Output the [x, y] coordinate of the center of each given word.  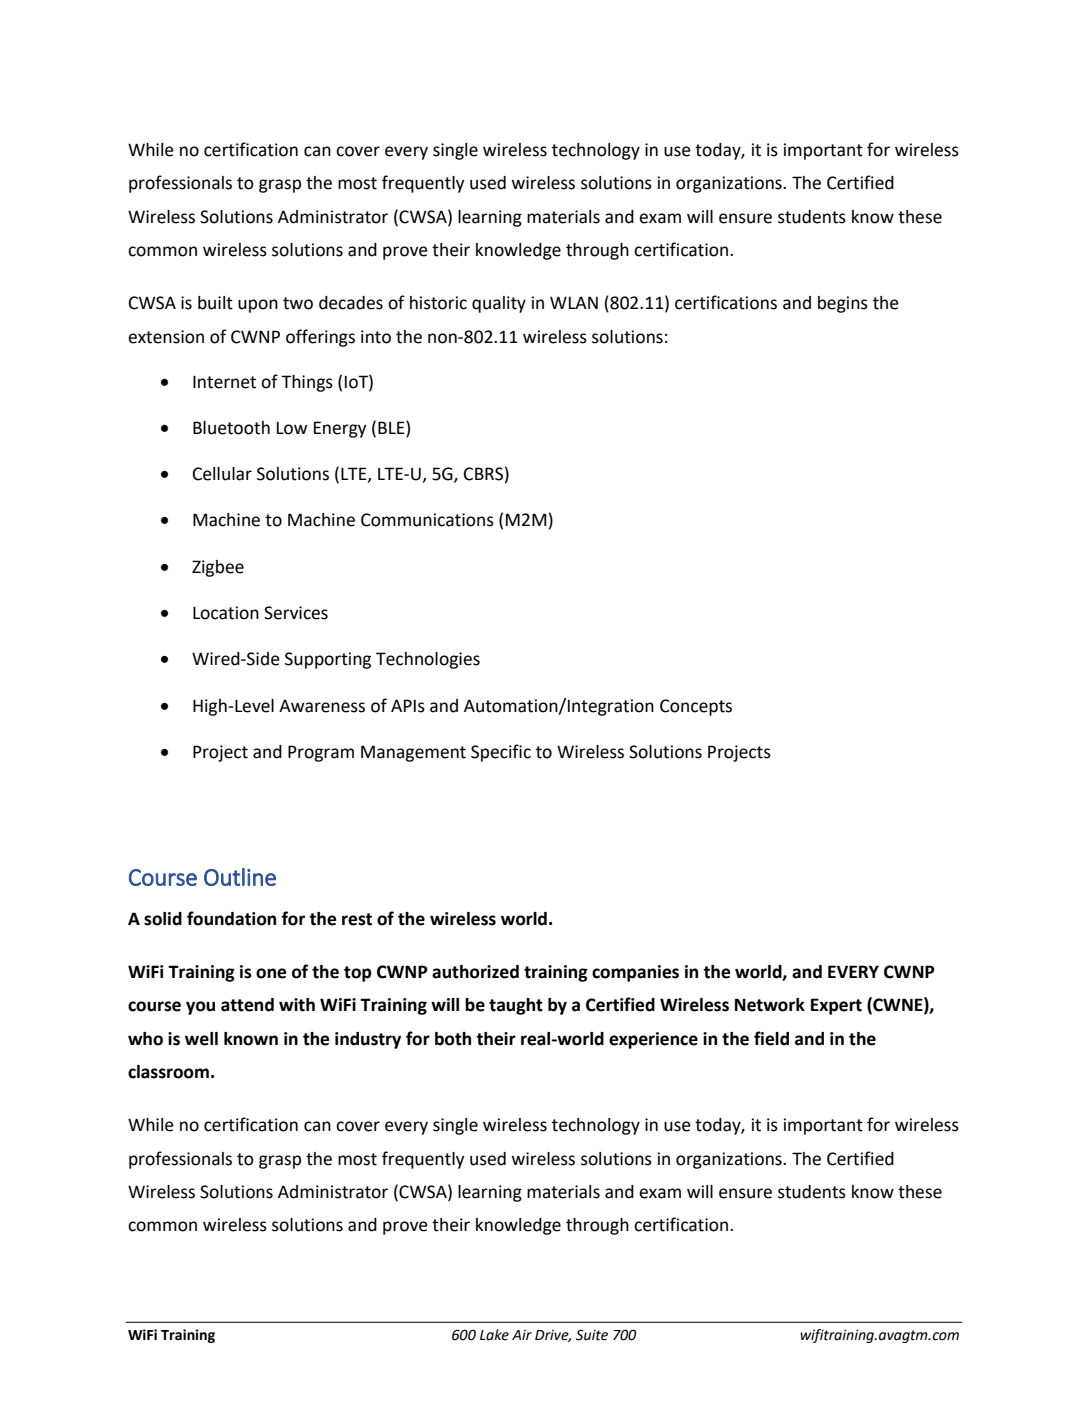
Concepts [696, 707]
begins [843, 304]
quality [499, 304]
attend [247, 1005]
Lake [494, 1335]
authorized [475, 972]
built [215, 303]
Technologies [428, 660]
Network [770, 1005]
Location [226, 613]
